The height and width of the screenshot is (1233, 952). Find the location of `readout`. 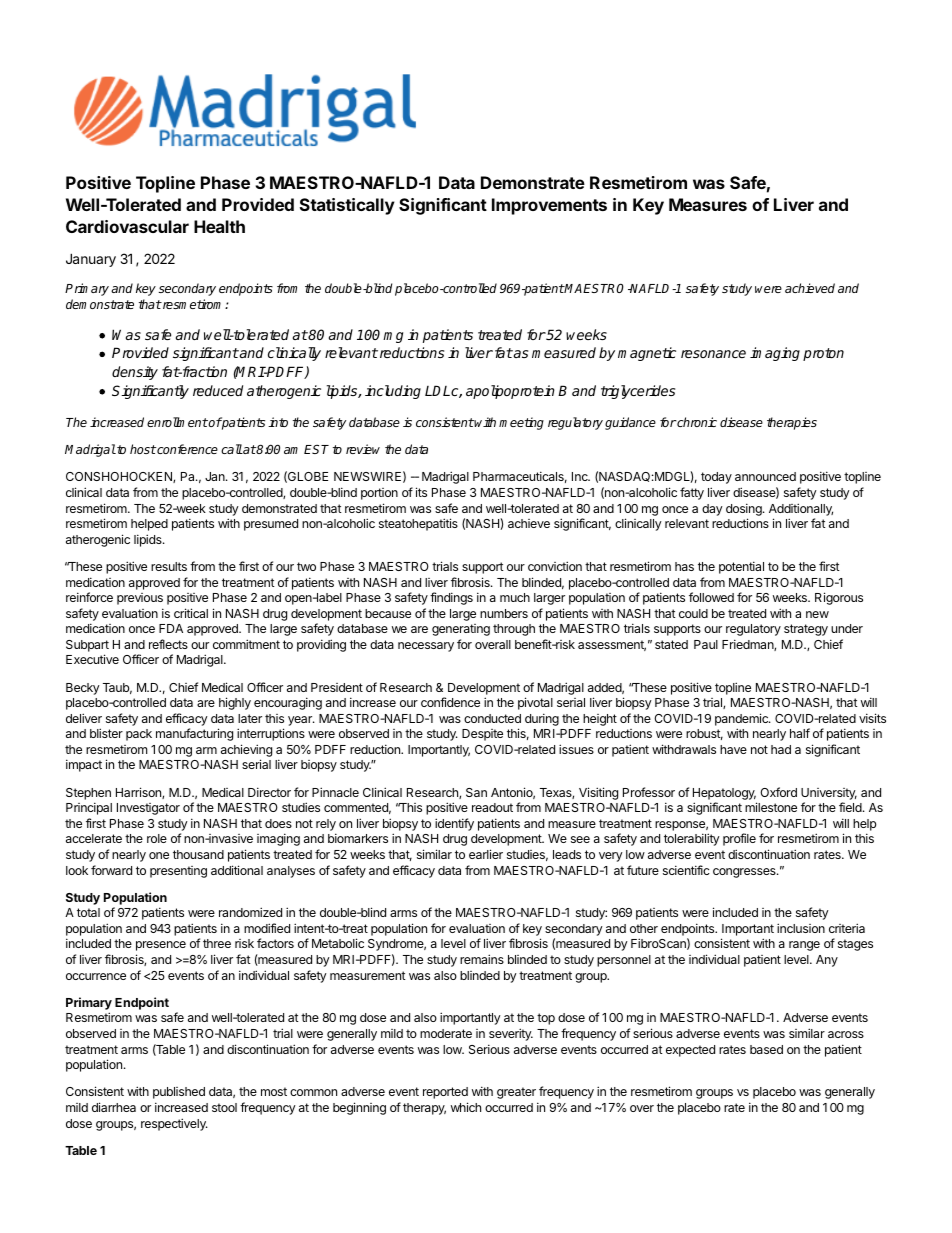

readout is located at coordinates (492, 807).
